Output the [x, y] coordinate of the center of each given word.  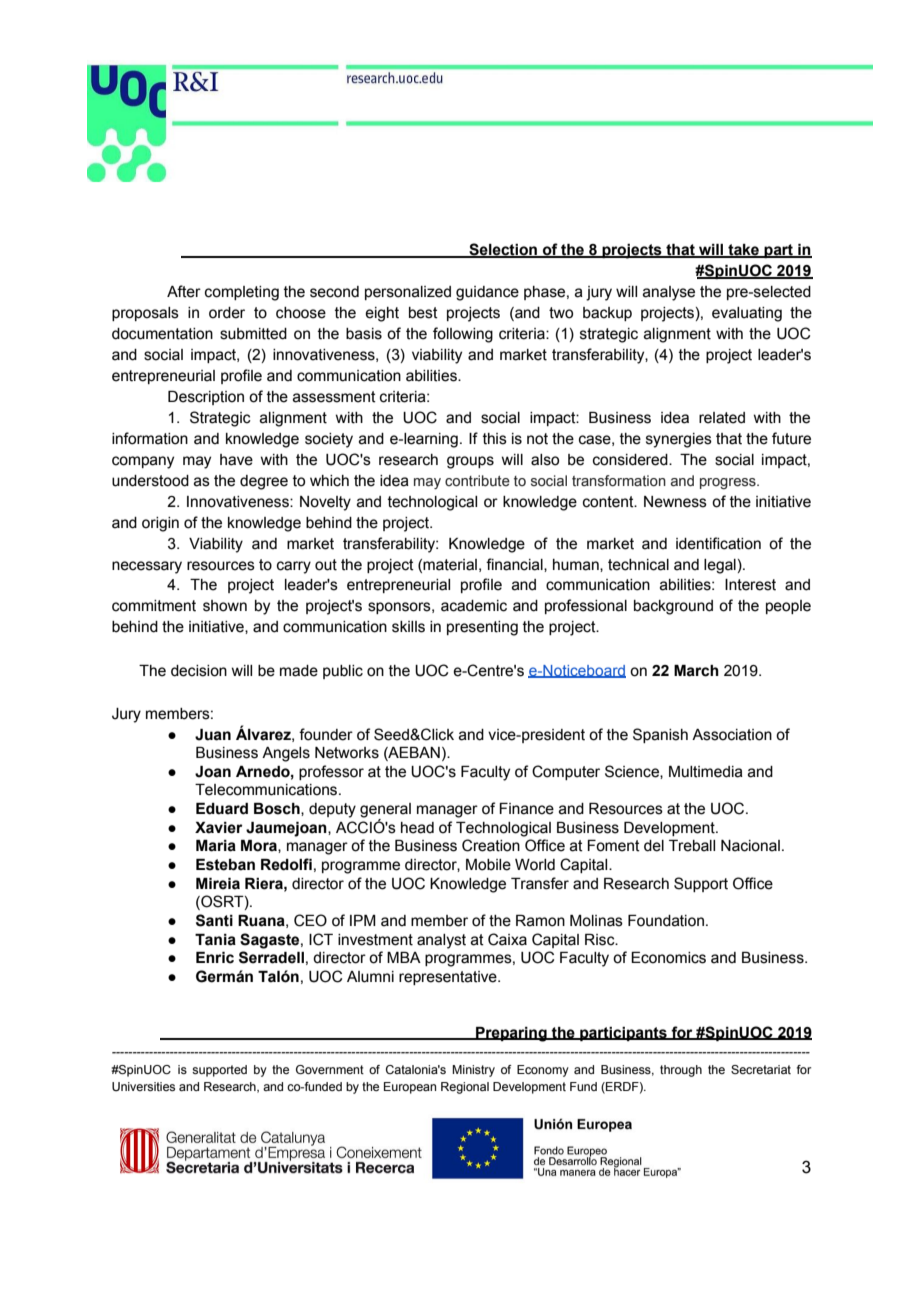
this [495, 439]
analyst [441, 941]
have [236, 460]
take [743, 251]
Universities [143, 1086]
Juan [213, 735]
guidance [487, 293]
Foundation [666, 921]
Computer [566, 772]
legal [720, 566]
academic [474, 606]
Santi [214, 920]
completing [242, 293]
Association [732, 735]
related [722, 418]
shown [225, 606]
